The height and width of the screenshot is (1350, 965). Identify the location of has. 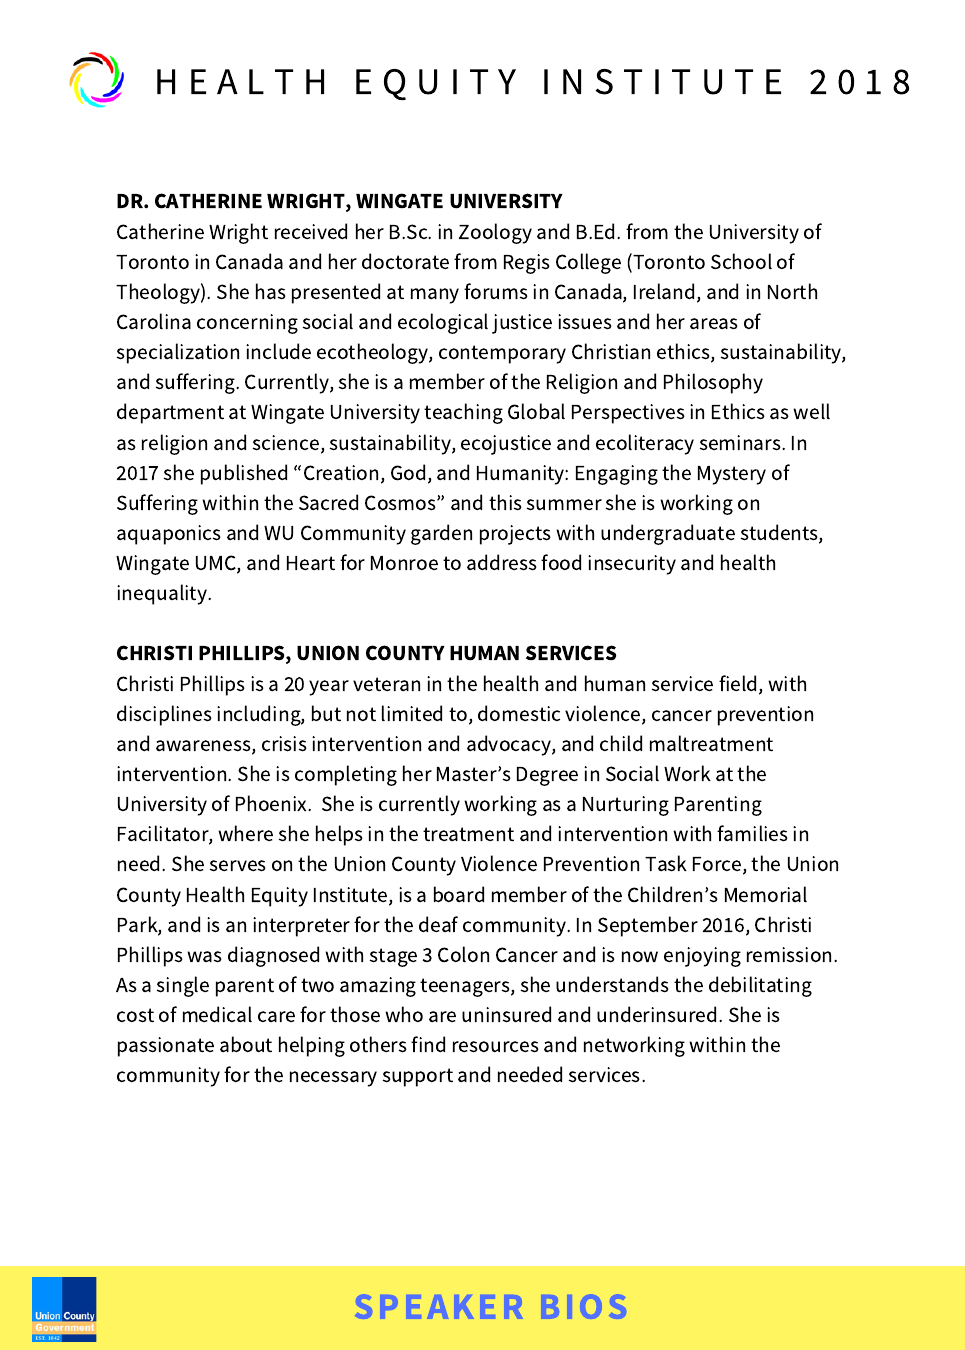
(271, 291).
